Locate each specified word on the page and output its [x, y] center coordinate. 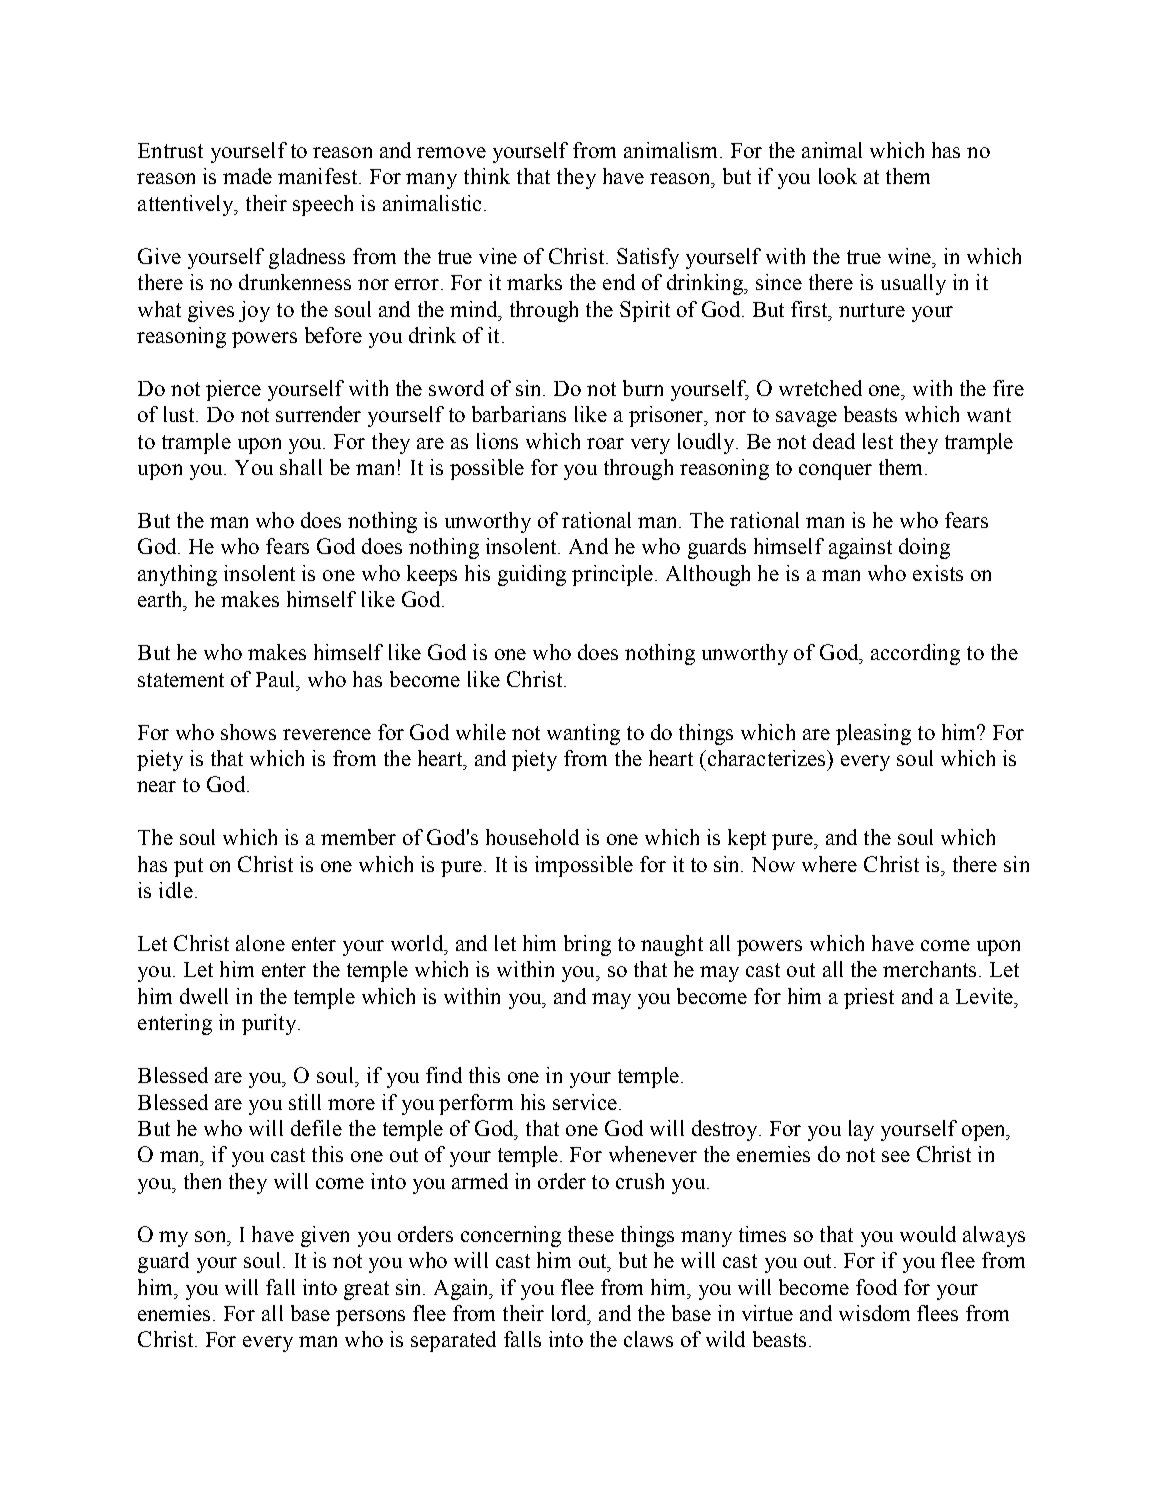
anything [177, 575]
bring [587, 945]
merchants [929, 969]
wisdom [874, 1313]
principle [614, 575]
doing [924, 548]
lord [570, 1313]
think [487, 176]
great [366, 1290]
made [247, 176]
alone [260, 943]
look [838, 176]
